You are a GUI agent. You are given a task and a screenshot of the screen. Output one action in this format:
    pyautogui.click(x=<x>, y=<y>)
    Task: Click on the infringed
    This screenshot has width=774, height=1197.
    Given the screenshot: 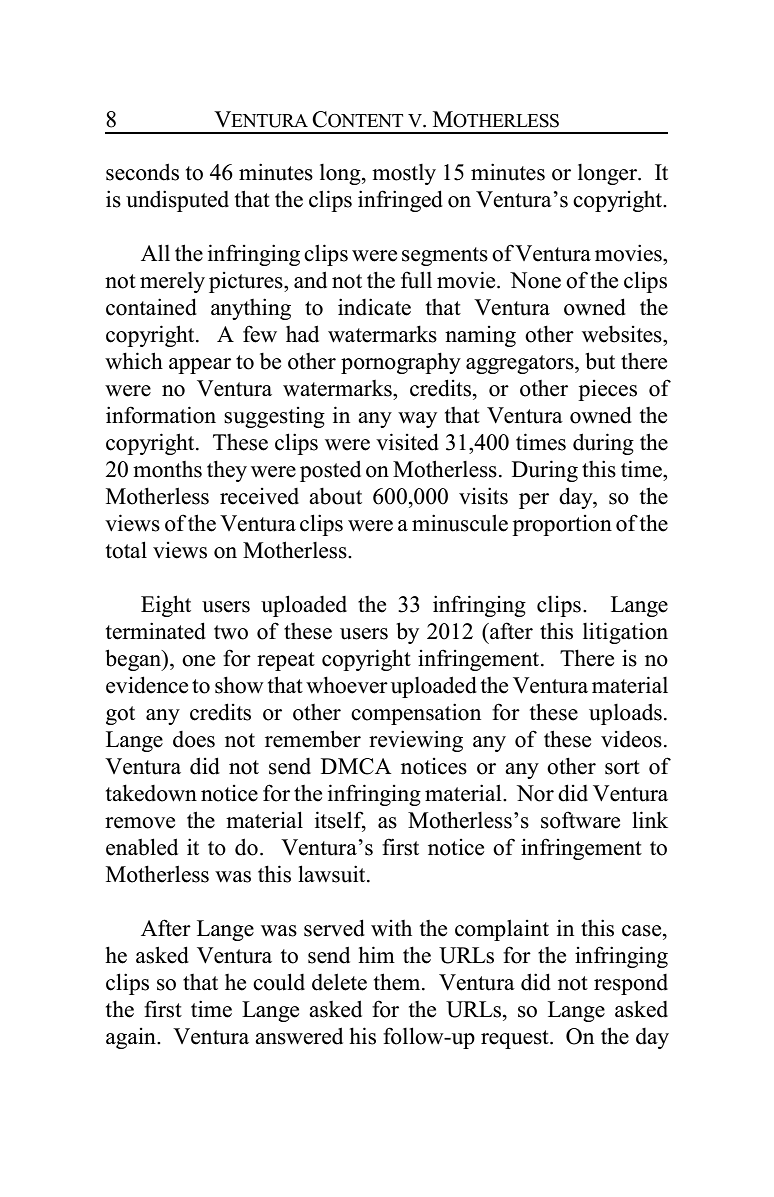 What is the action you would take?
    pyautogui.click(x=400, y=201)
